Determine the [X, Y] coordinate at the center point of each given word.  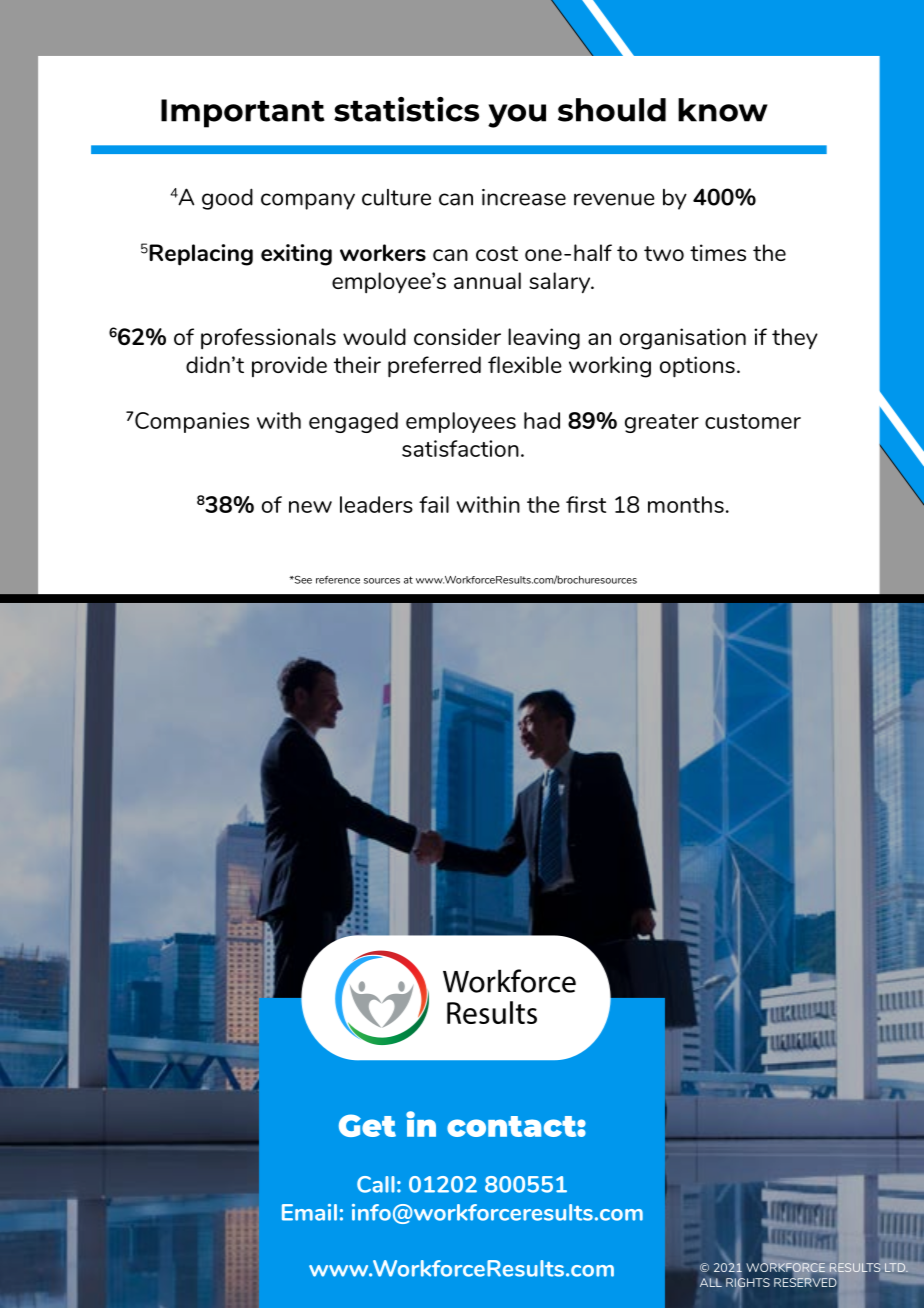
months [686, 504]
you [517, 116]
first [586, 504]
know [723, 110]
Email [309, 1212]
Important [243, 113]
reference [338, 580]
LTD [896, 1267]
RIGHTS [748, 1283]
